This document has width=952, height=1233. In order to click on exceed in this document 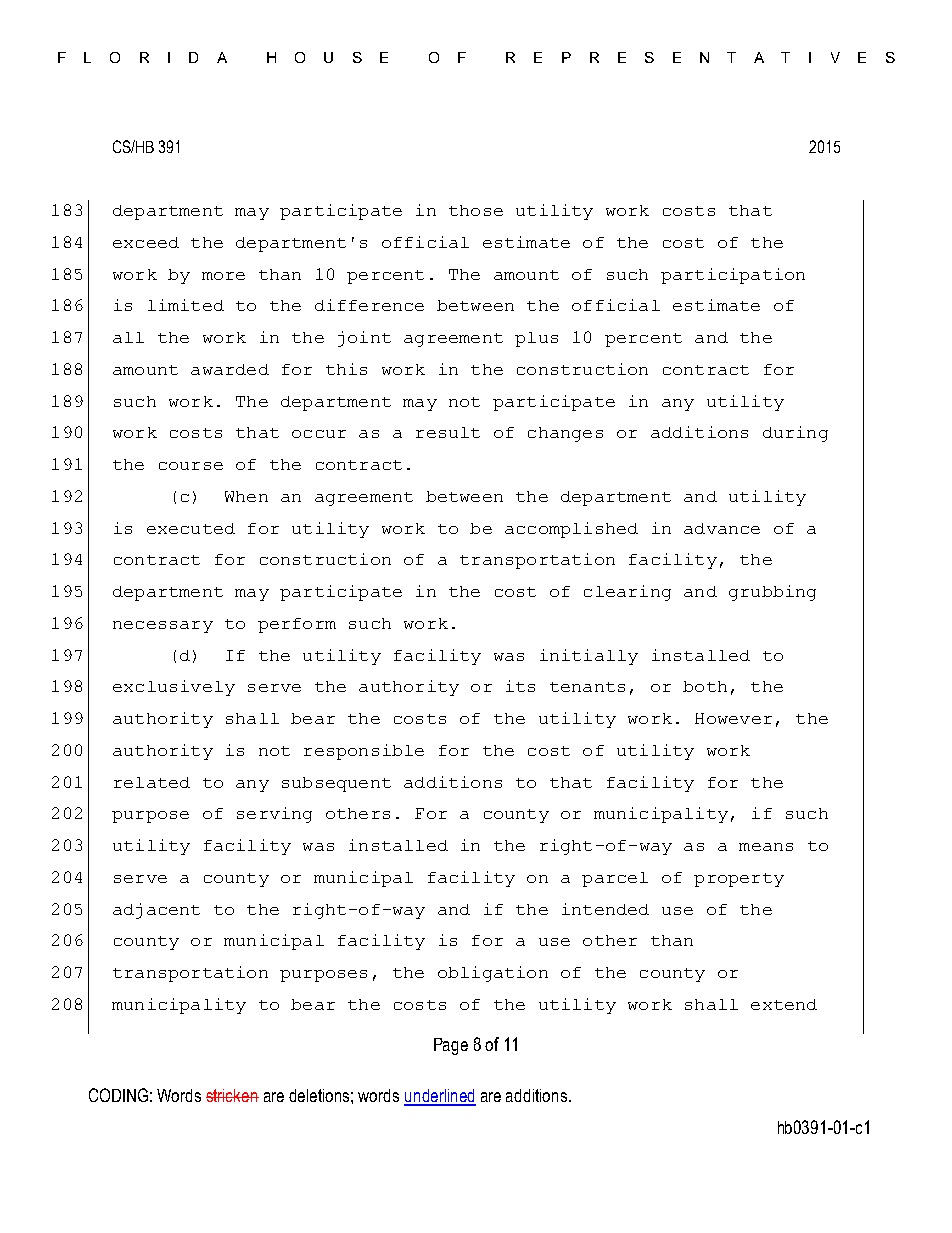, I will do `click(146, 242)`.
